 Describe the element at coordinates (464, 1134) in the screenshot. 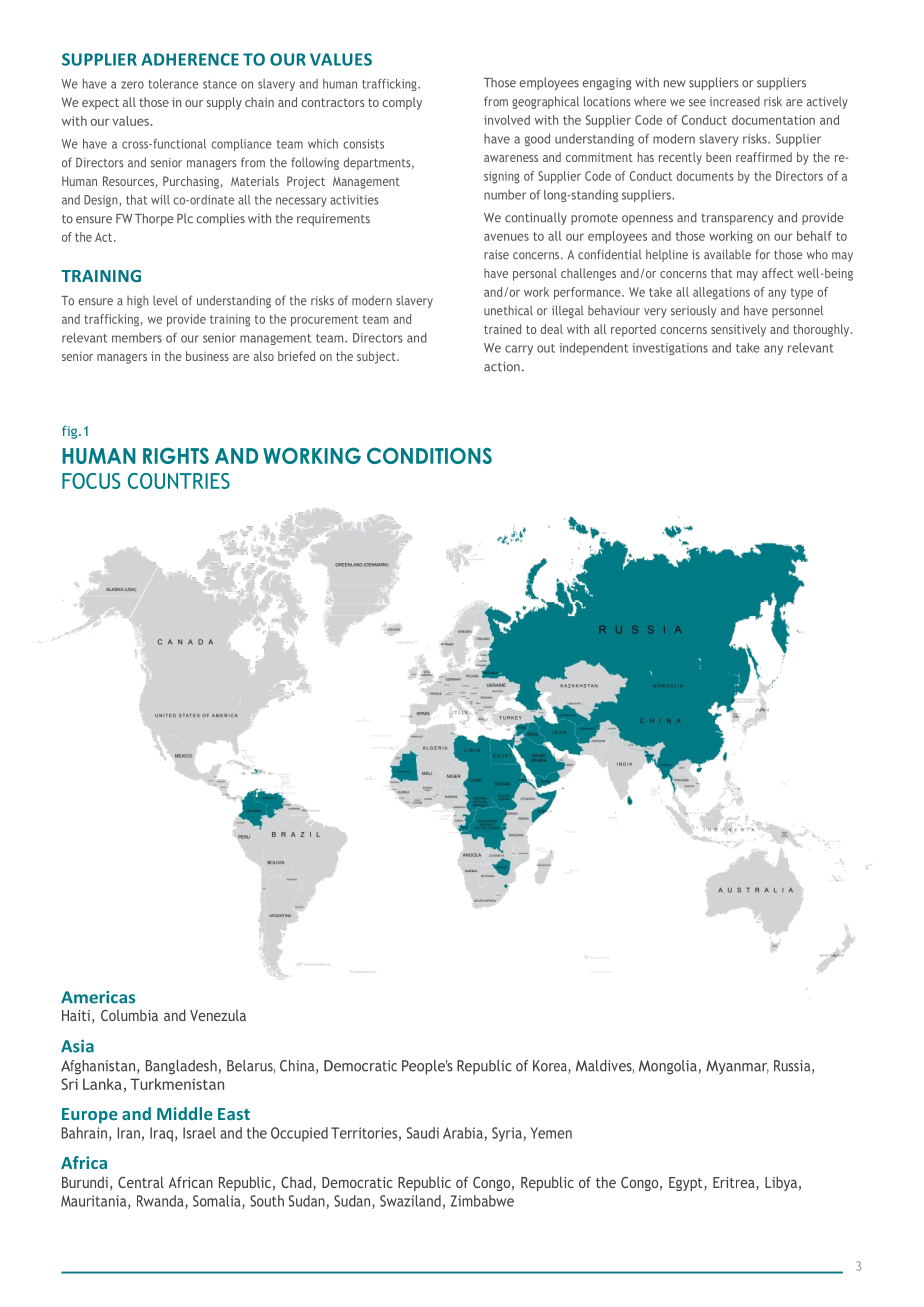

I see `Arabia` at that location.
